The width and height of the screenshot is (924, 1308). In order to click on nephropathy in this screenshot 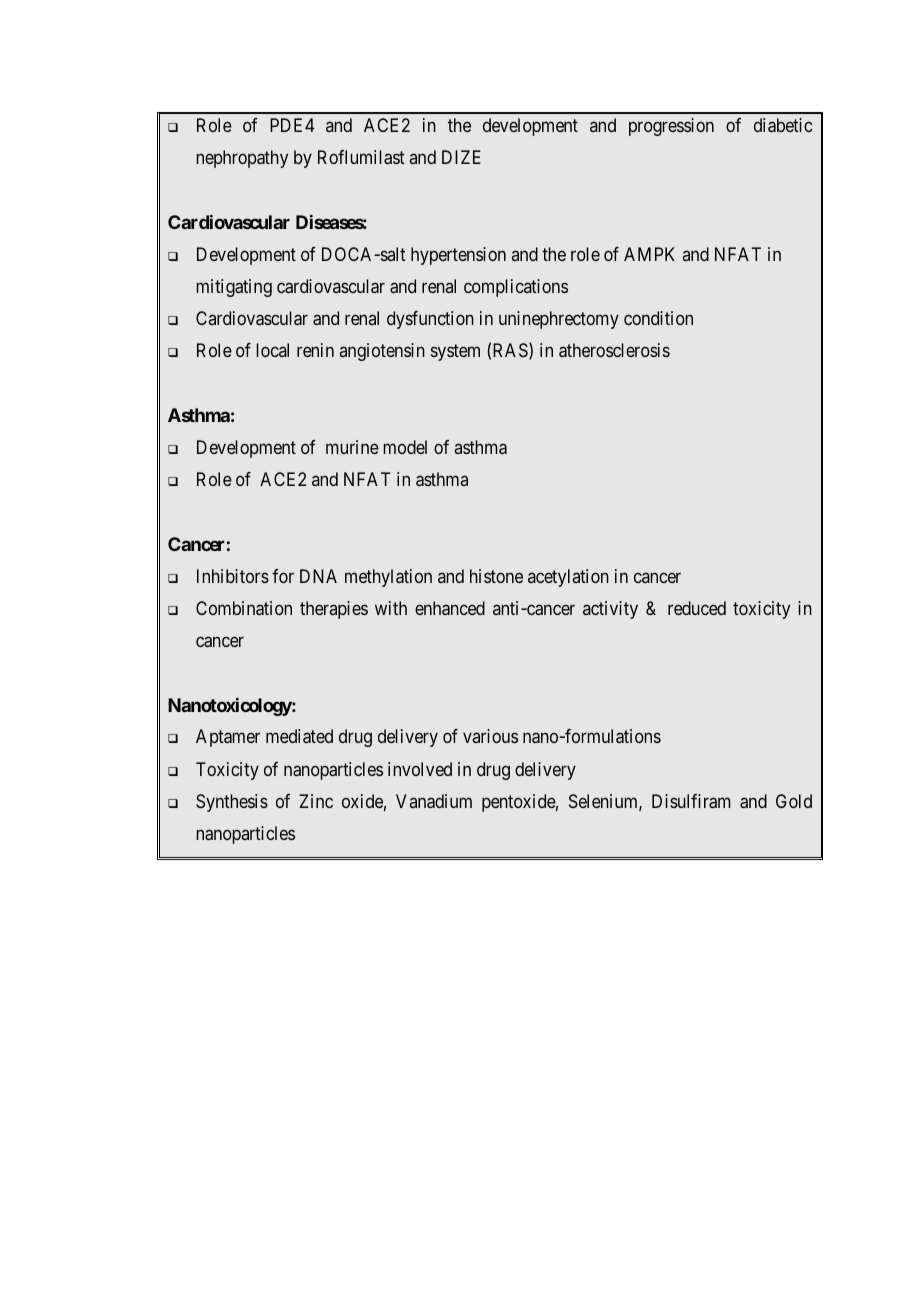, I will do `click(242, 159)`.
